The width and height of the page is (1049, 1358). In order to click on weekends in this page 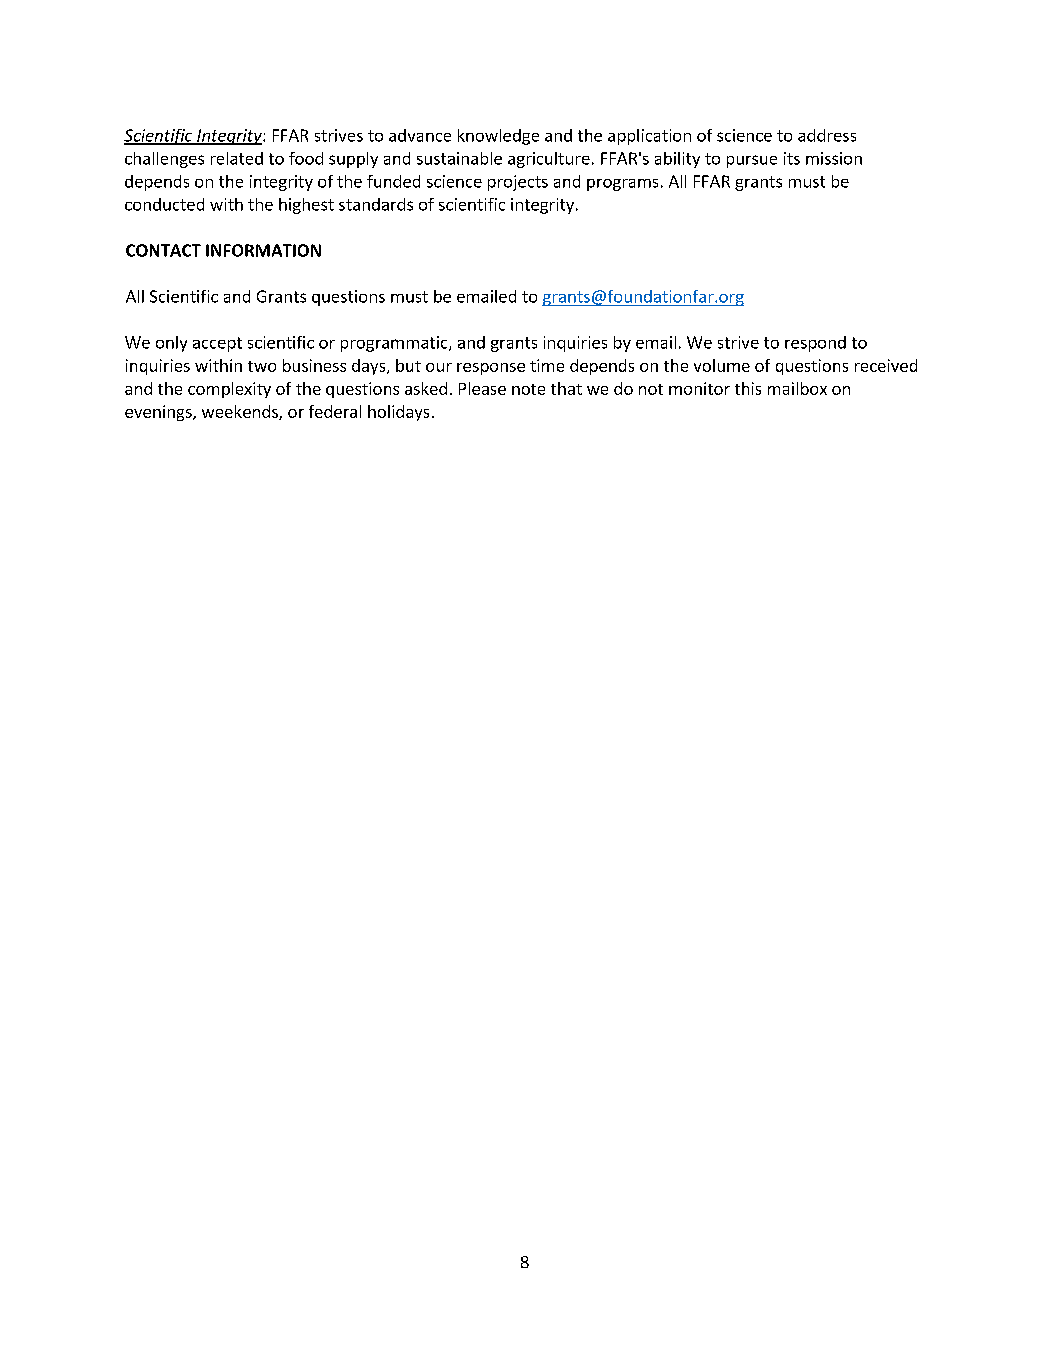, I will do `click(241, 412)`.
